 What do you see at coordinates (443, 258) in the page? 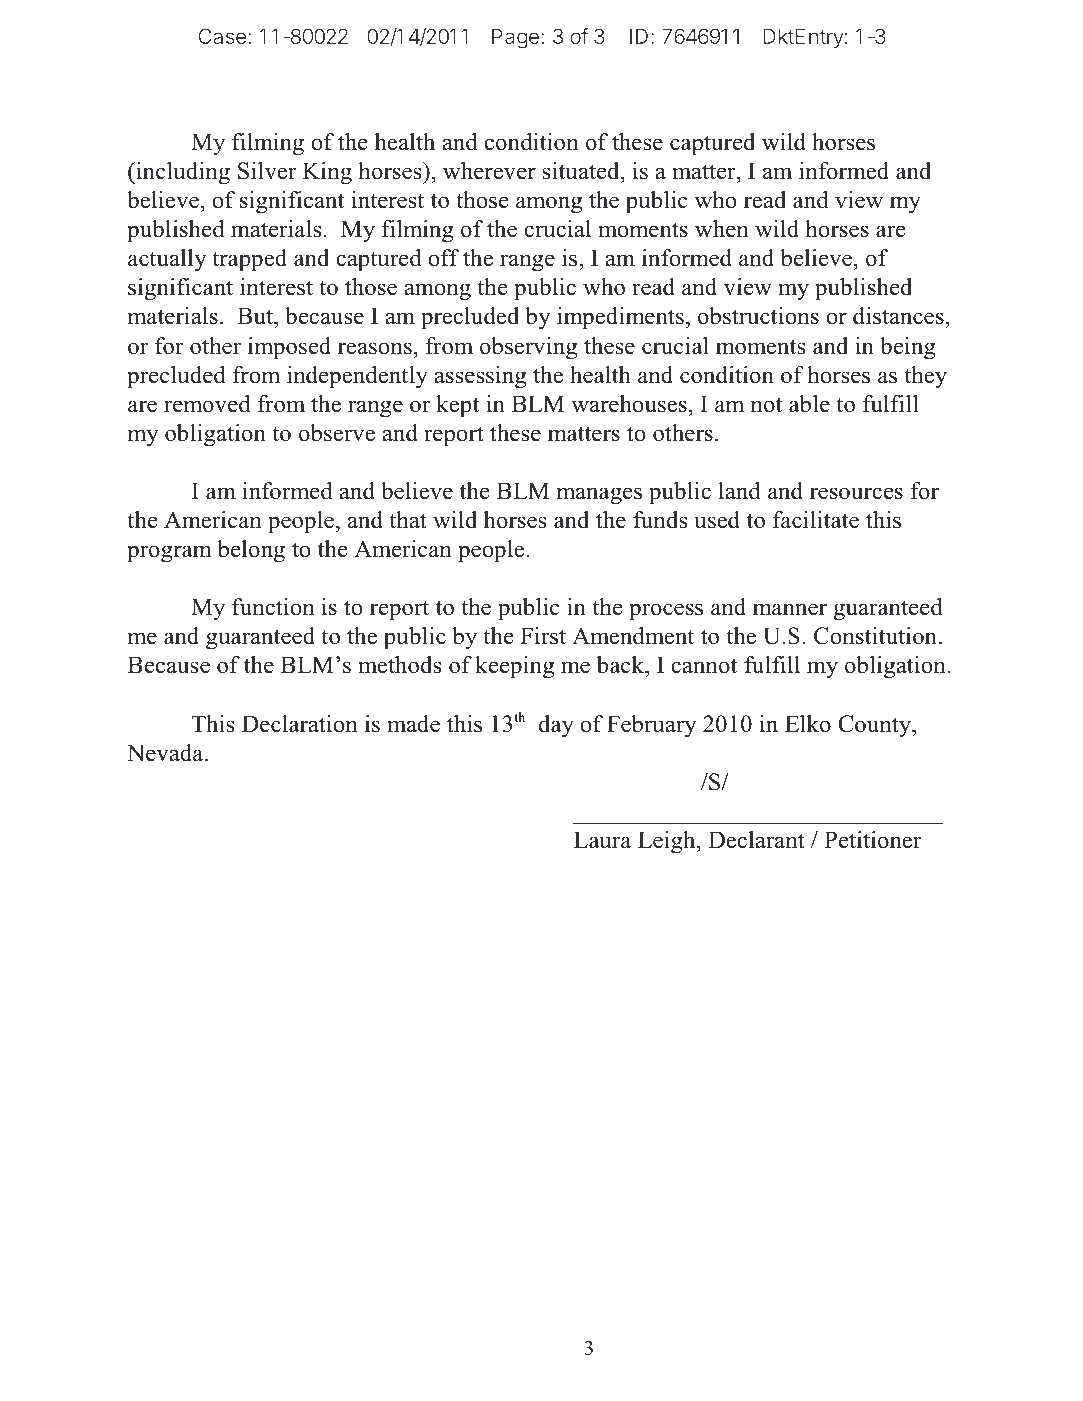
I see `off` at bounding box center [443, 258].
